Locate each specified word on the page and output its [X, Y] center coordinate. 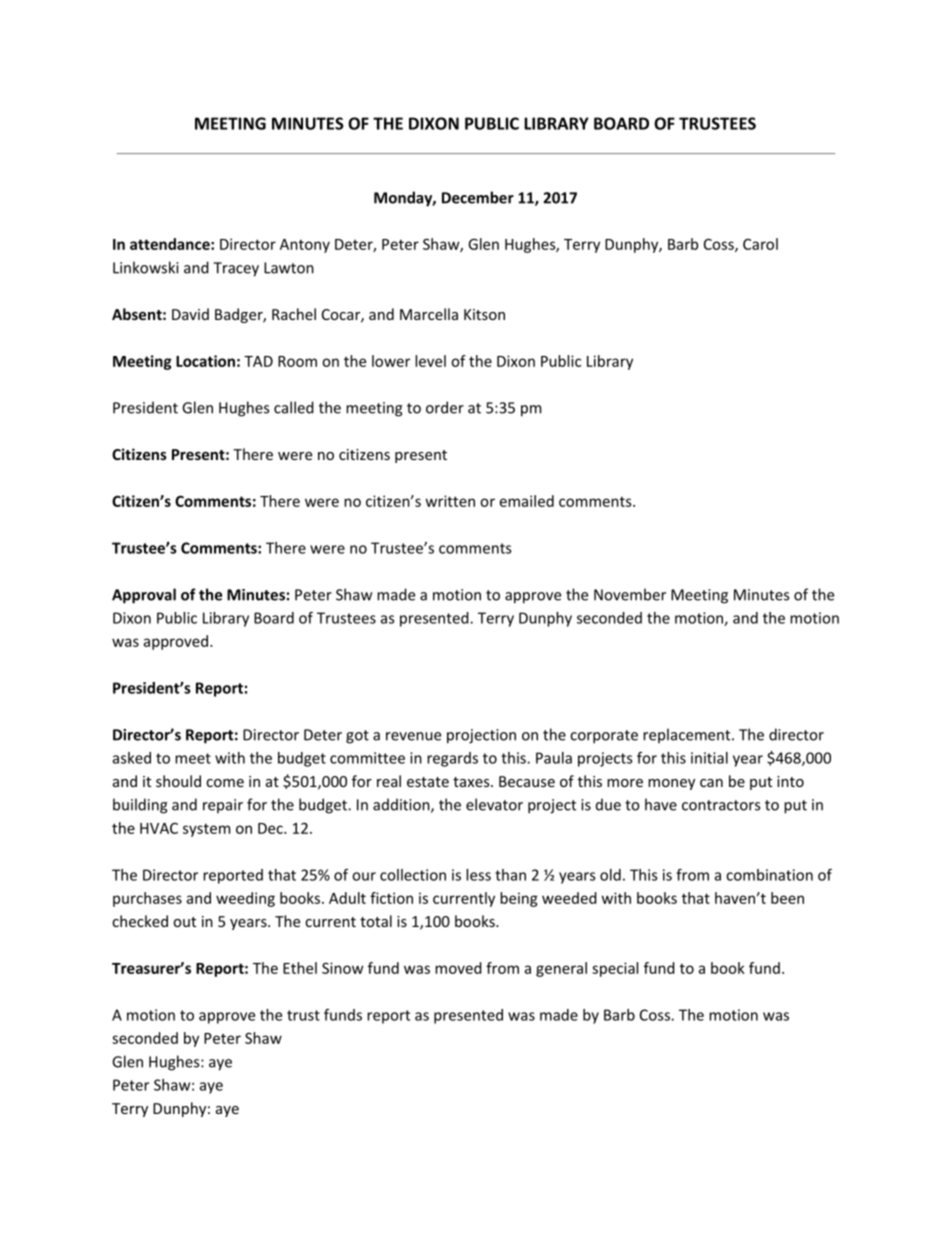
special [615, 969]
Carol [760, 244]
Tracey [236, 269]
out [184, 922]
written [450, 501]
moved [458, 968]
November [630, 594]
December [478, 197]
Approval [144, 596]
